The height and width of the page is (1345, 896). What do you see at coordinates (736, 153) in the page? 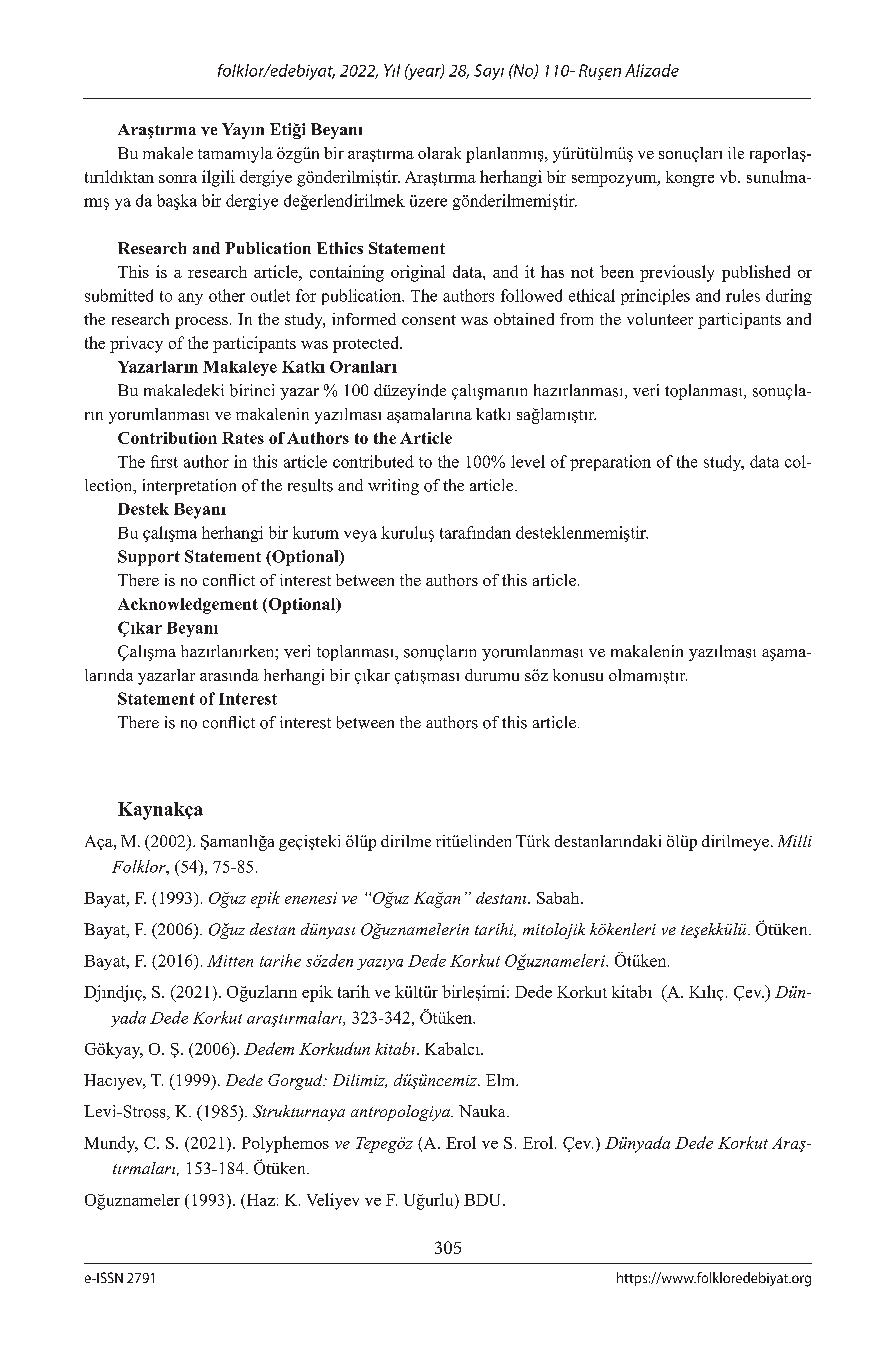
I see `ile` at bounding box center [736, 153].
